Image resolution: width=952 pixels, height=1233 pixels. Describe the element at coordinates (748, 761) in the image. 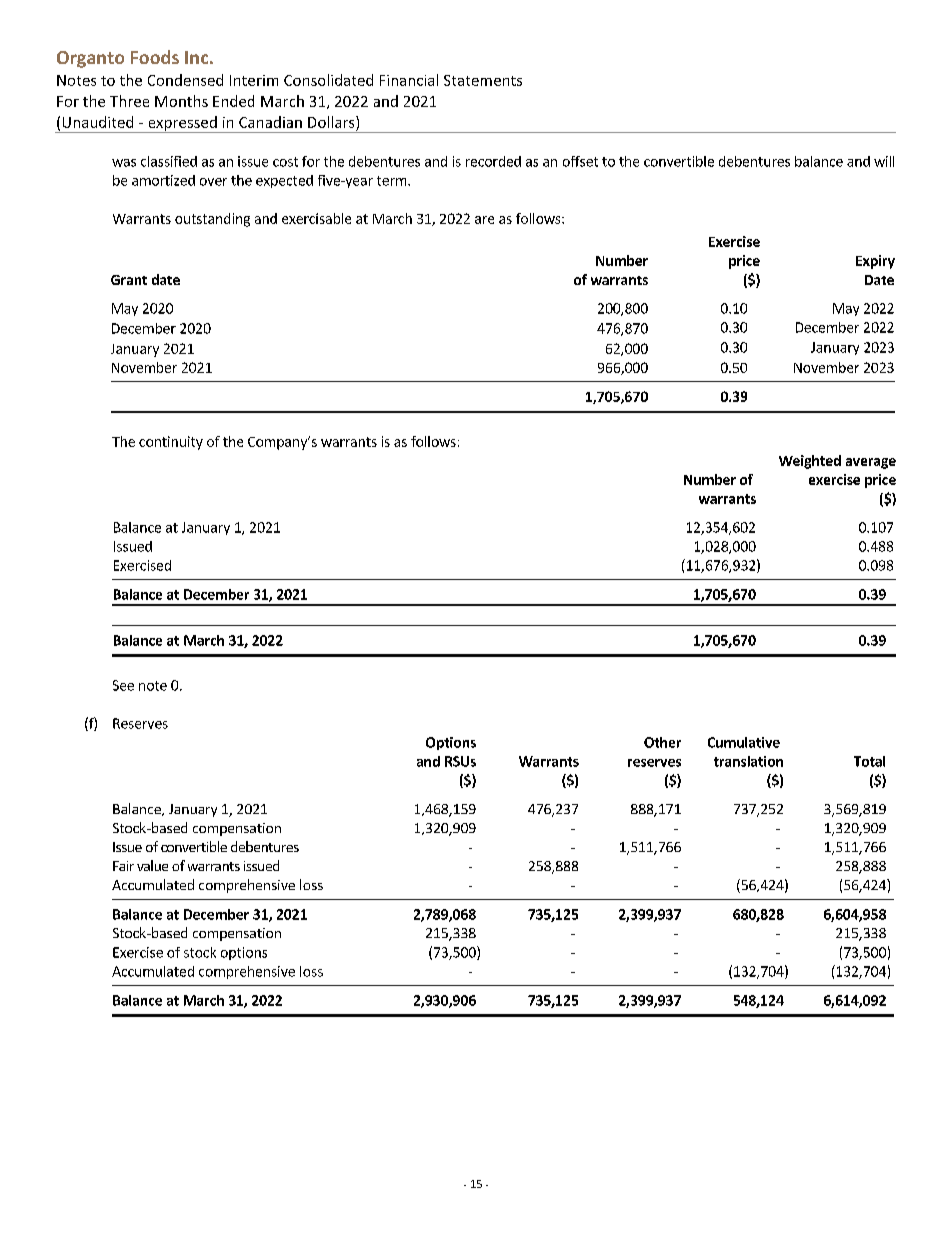

I see `translation` at that location.
